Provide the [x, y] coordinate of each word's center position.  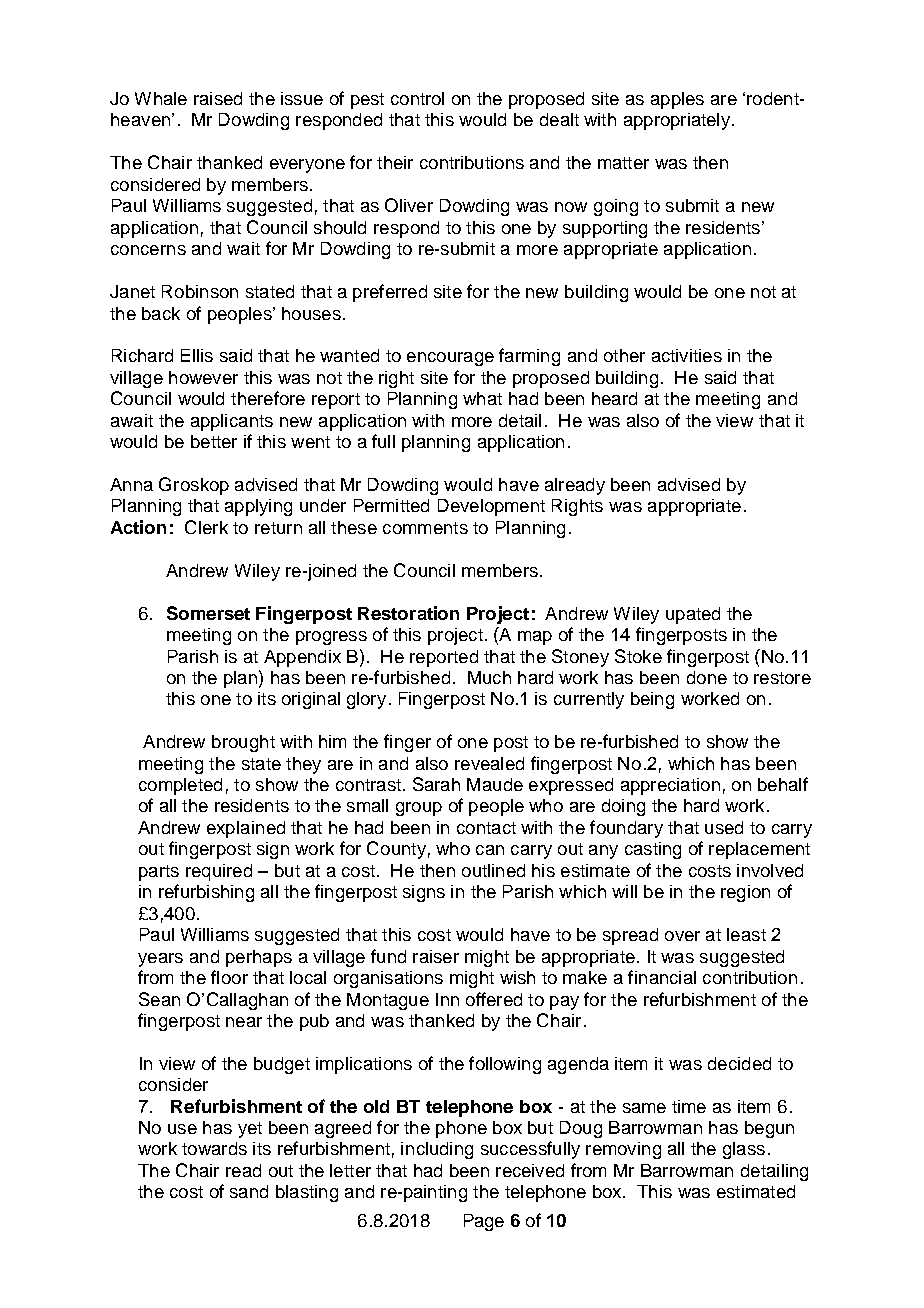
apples [677, 100]
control [417, 98]
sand [249, 1191]
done [707, 677]
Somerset [208, 613]
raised [218, 98]
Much [489, 677]
